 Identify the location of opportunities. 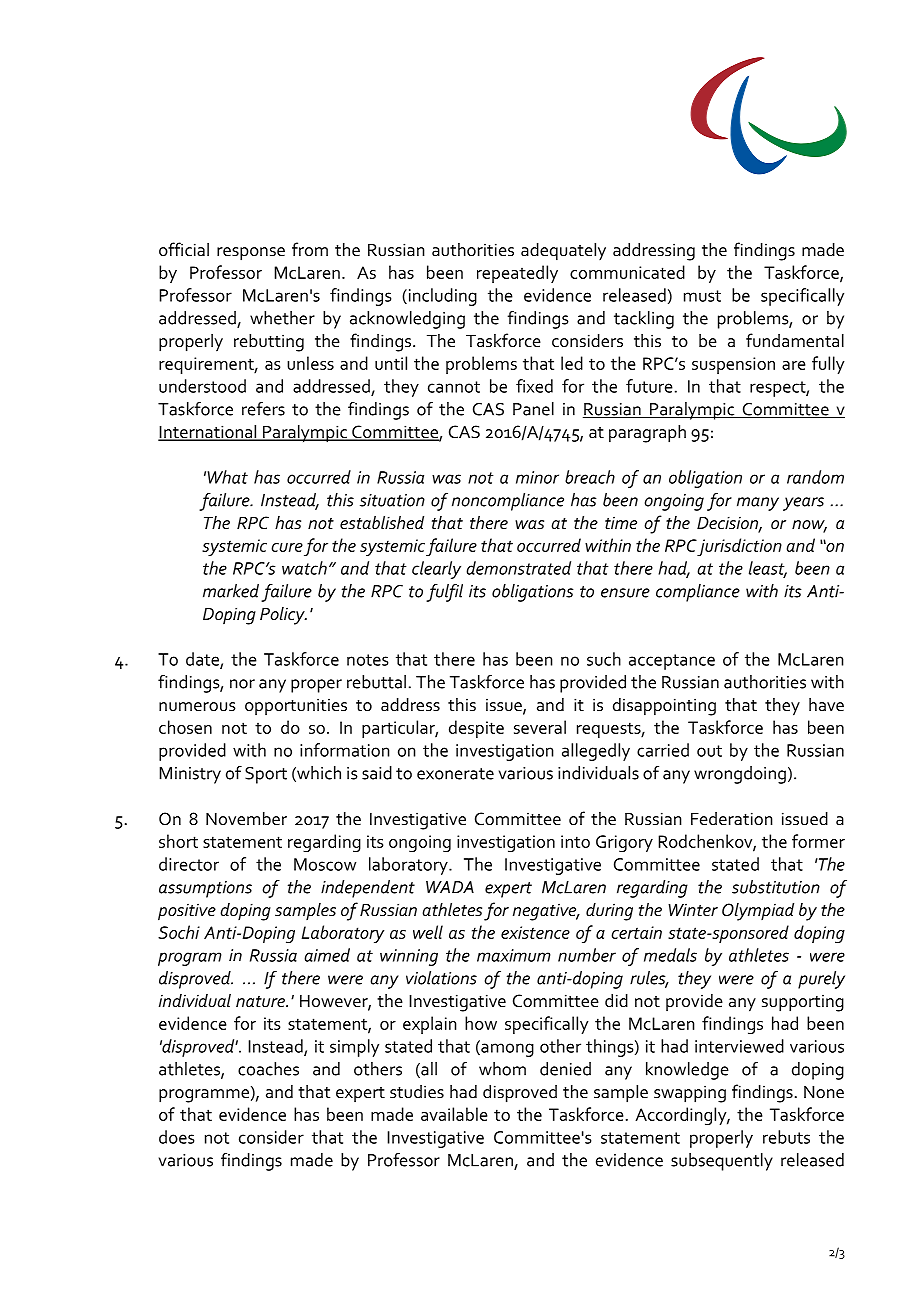
(296, 706).
